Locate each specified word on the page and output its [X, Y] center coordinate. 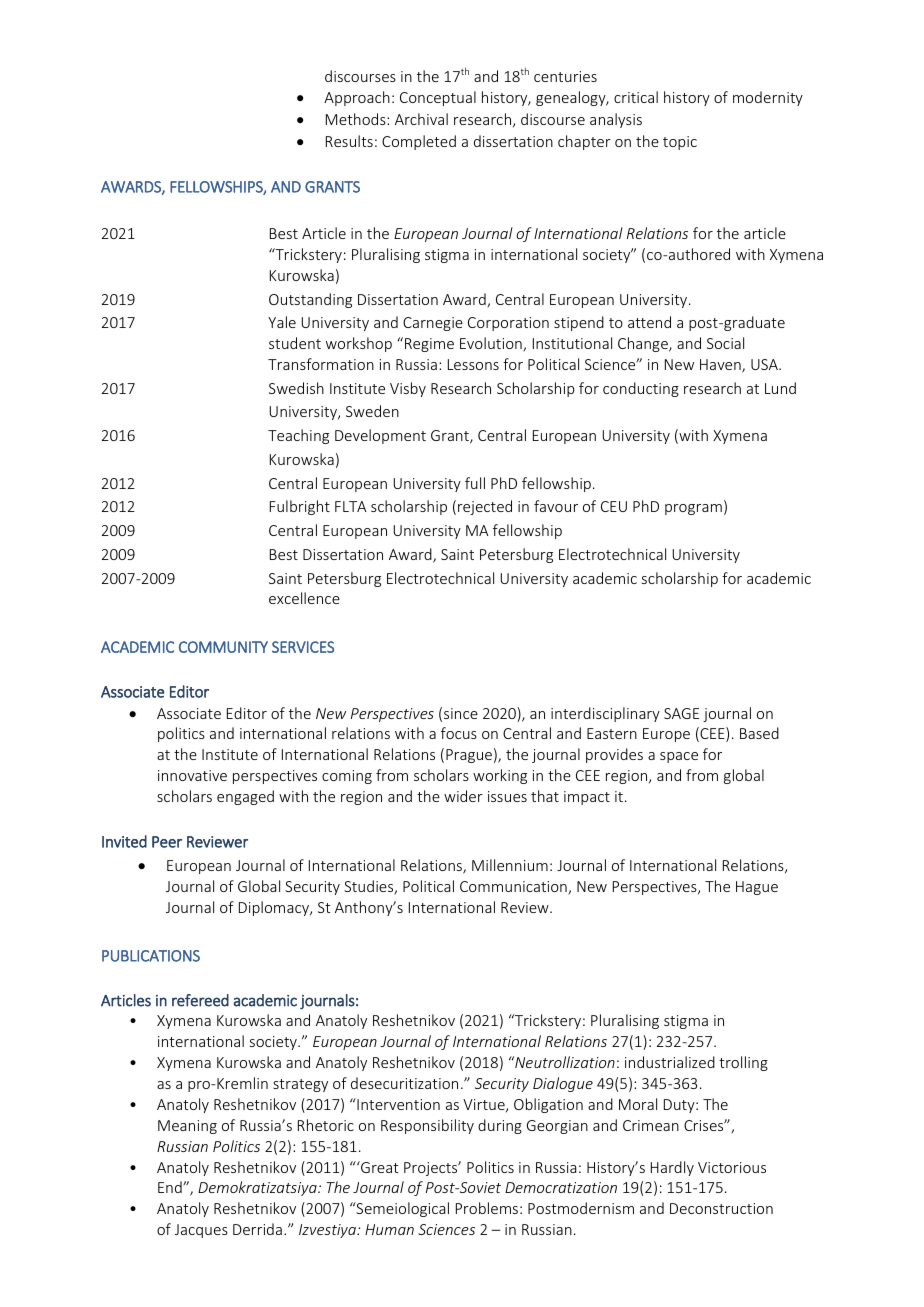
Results [349, 141]
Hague [757, 888]
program [693, 509]
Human [389, 1229]
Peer [167, 842]
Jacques [201, 1231]
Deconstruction [721, 1208]
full [475, 483]
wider [463, 796]
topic [680, 143]
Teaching [298, 436]
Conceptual [438, 98]
